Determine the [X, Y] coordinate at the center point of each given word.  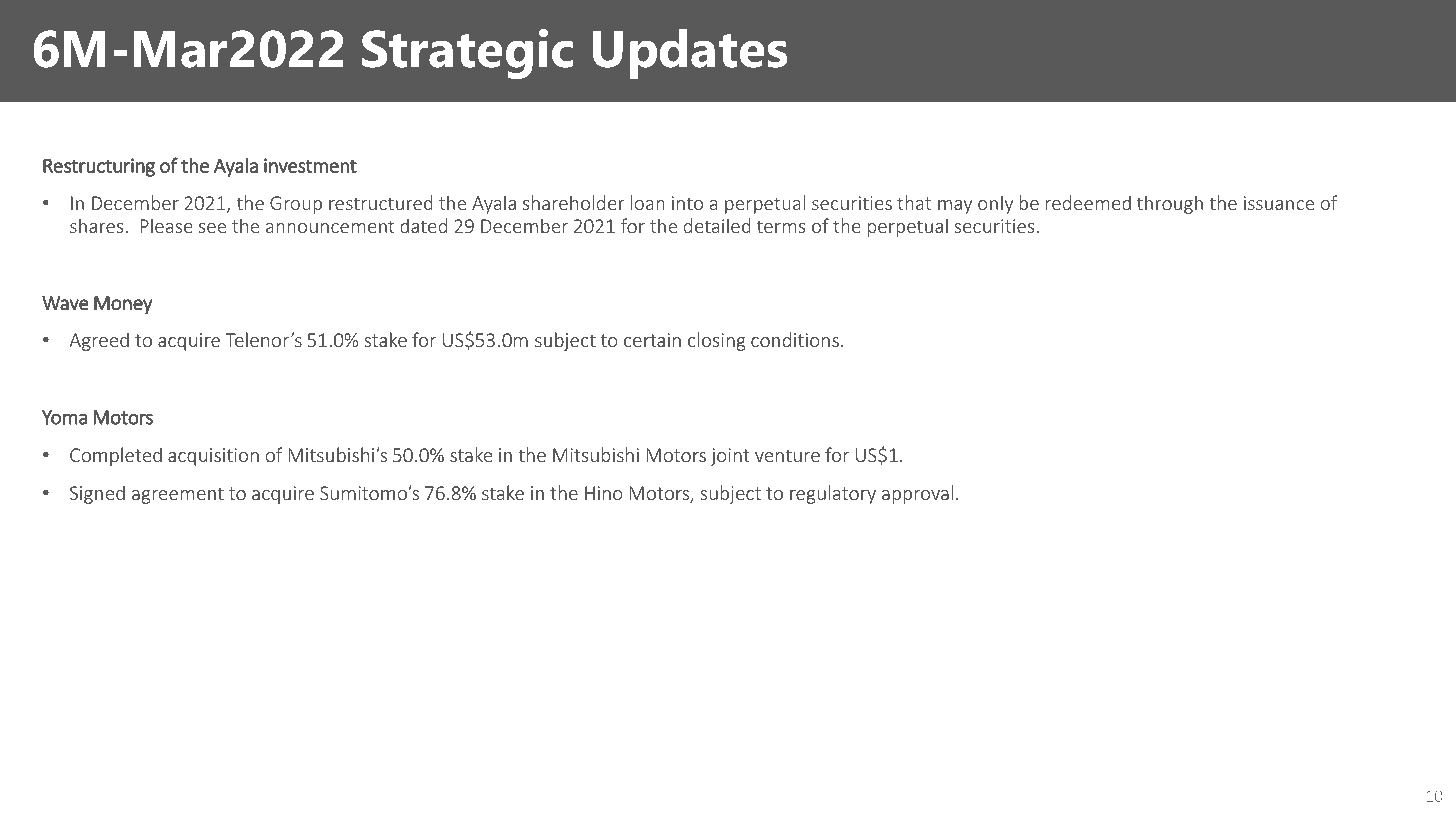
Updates [690, 54]
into [687, 203]
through [1170, 204]
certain [652, 340]
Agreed [99, 341]
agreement [178, 495]
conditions [795, 339]
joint [730, 457]
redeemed [1088, 202]
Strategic [467, 54]
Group [296, 205]
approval [917, 494]
